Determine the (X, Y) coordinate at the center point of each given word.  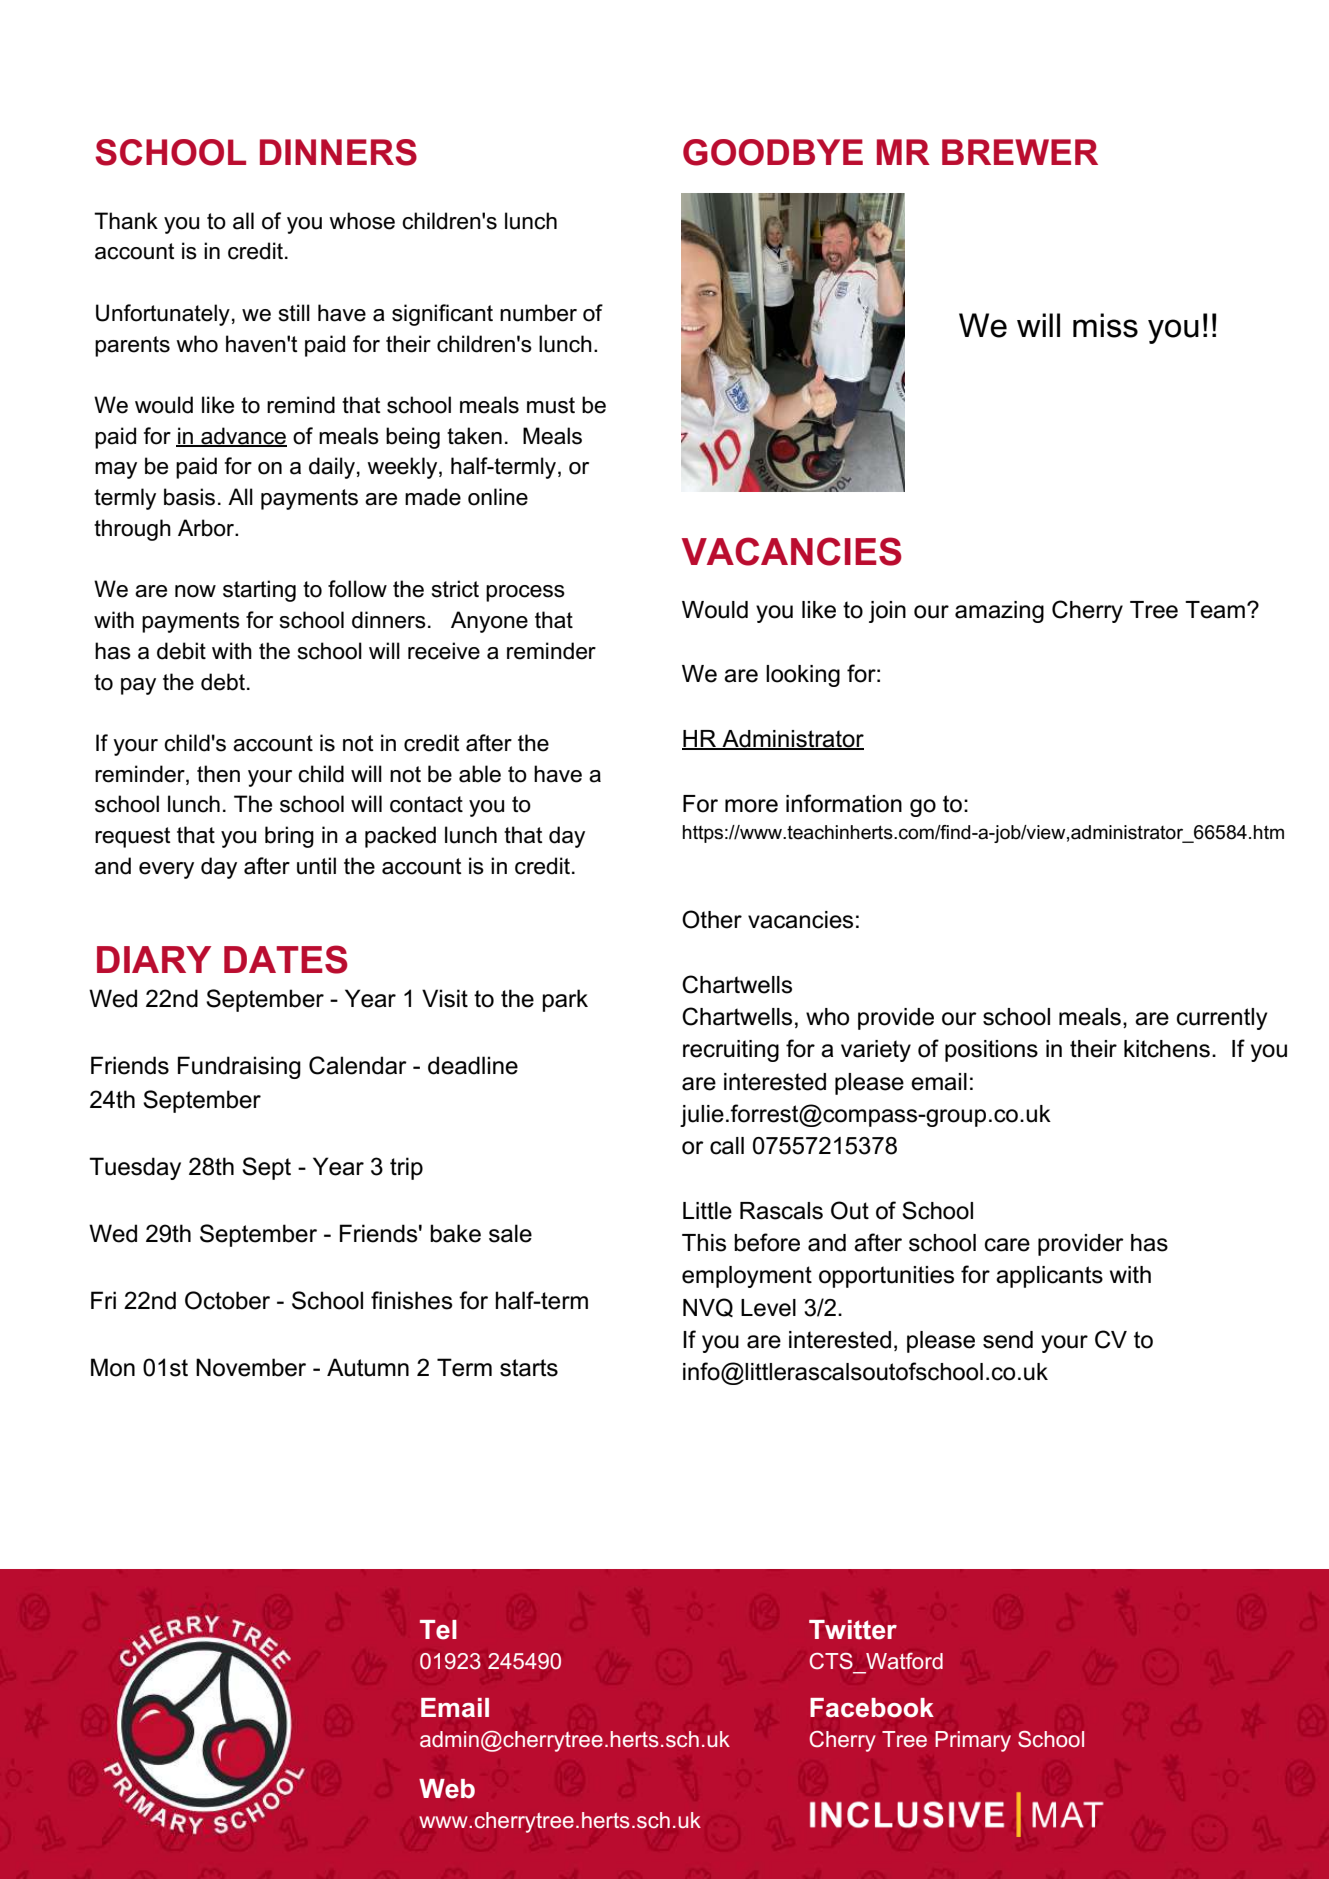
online (498, 497)
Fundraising (239, 1067)
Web (447, 1789)
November (251, 1367)
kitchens (1167, 1049)
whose (362, 221)
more (751, 806)
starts (529, 1368)
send (1008, 1340)
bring (289, 837)
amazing (999, 612)
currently (1222, 1019)
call (727, 1146)
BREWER (1020, 152)
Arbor (207, 528)
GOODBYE (773, 152)
